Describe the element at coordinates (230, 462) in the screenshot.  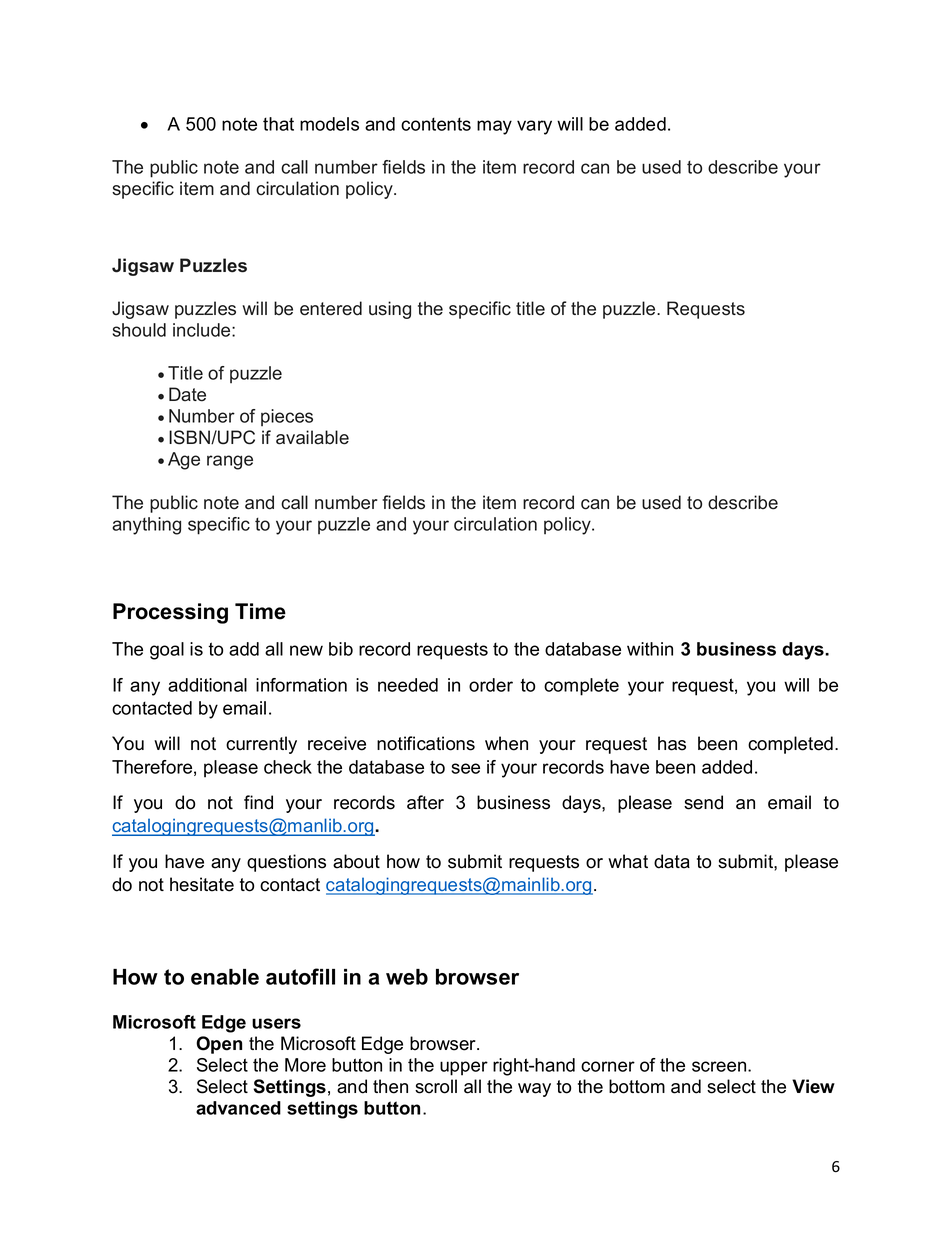
I see `range` at that location.
